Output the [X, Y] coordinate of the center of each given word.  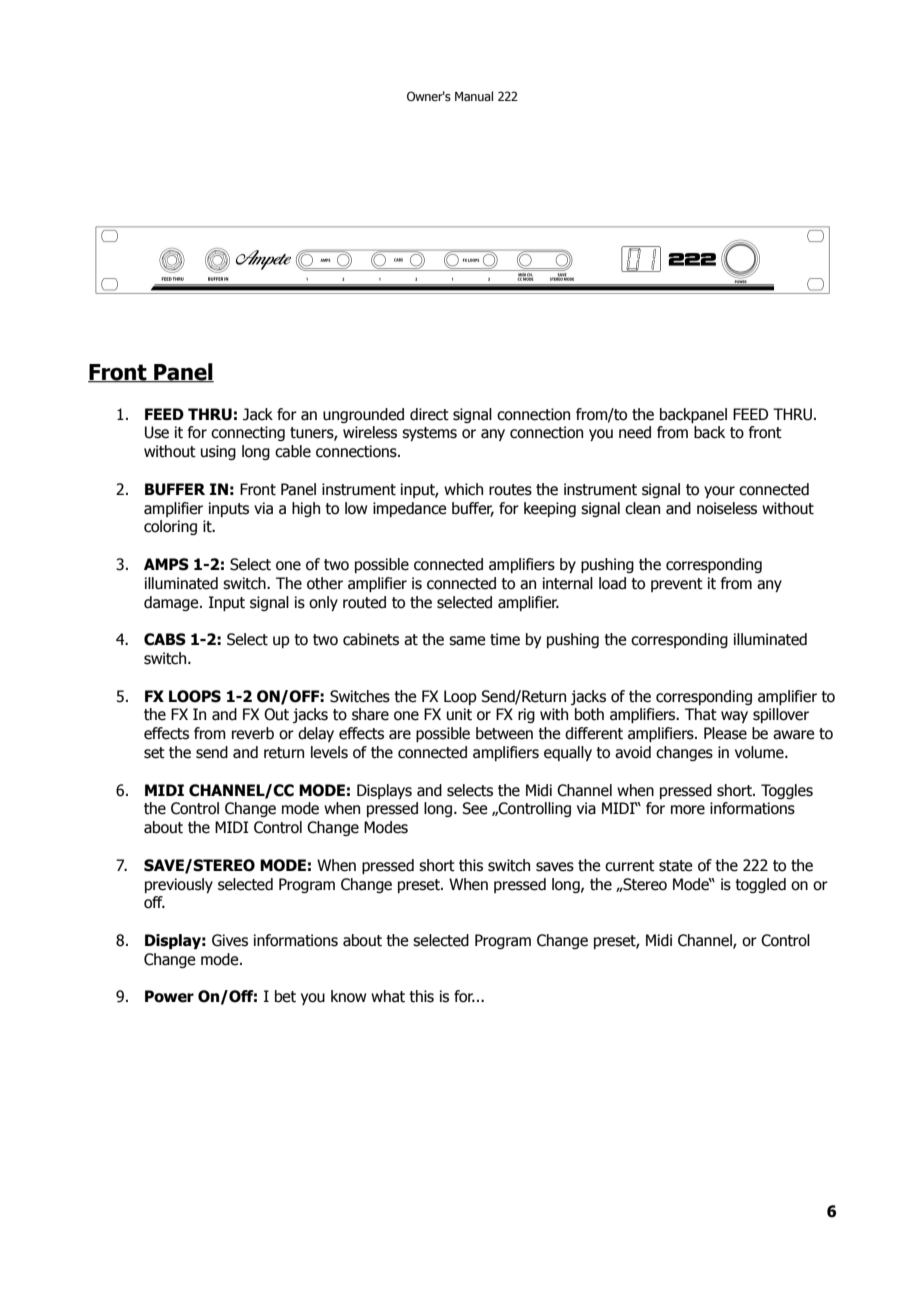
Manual [474, 96]
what [388, 996]
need [635, 432]
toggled [760, 885]
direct [429, 414]
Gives [230, 940]
